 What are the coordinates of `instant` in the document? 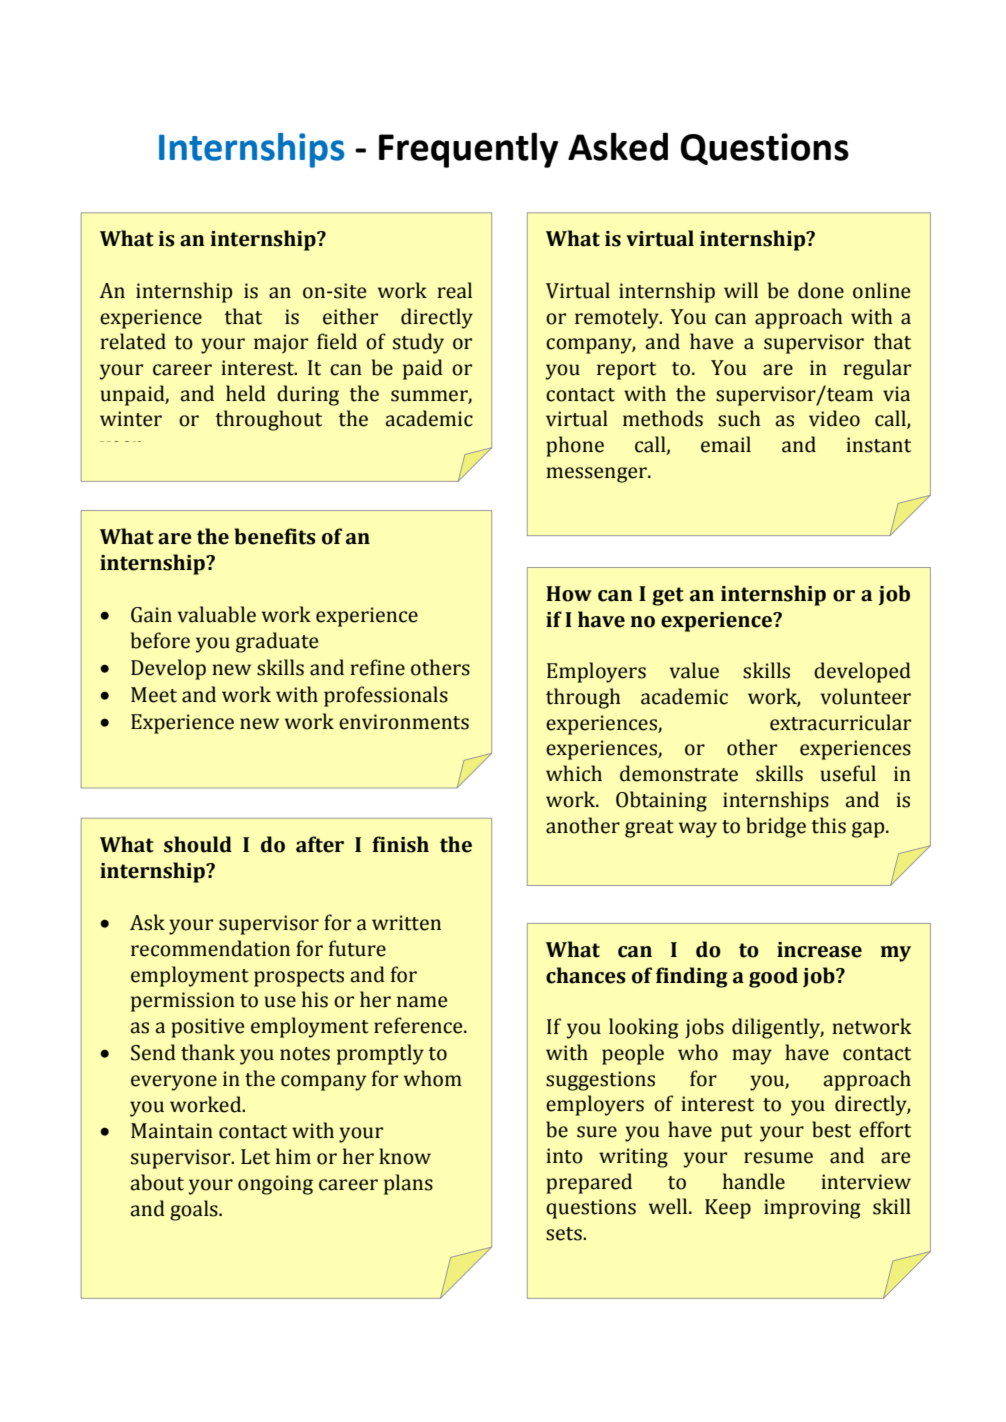 It's located at (878, 445).
